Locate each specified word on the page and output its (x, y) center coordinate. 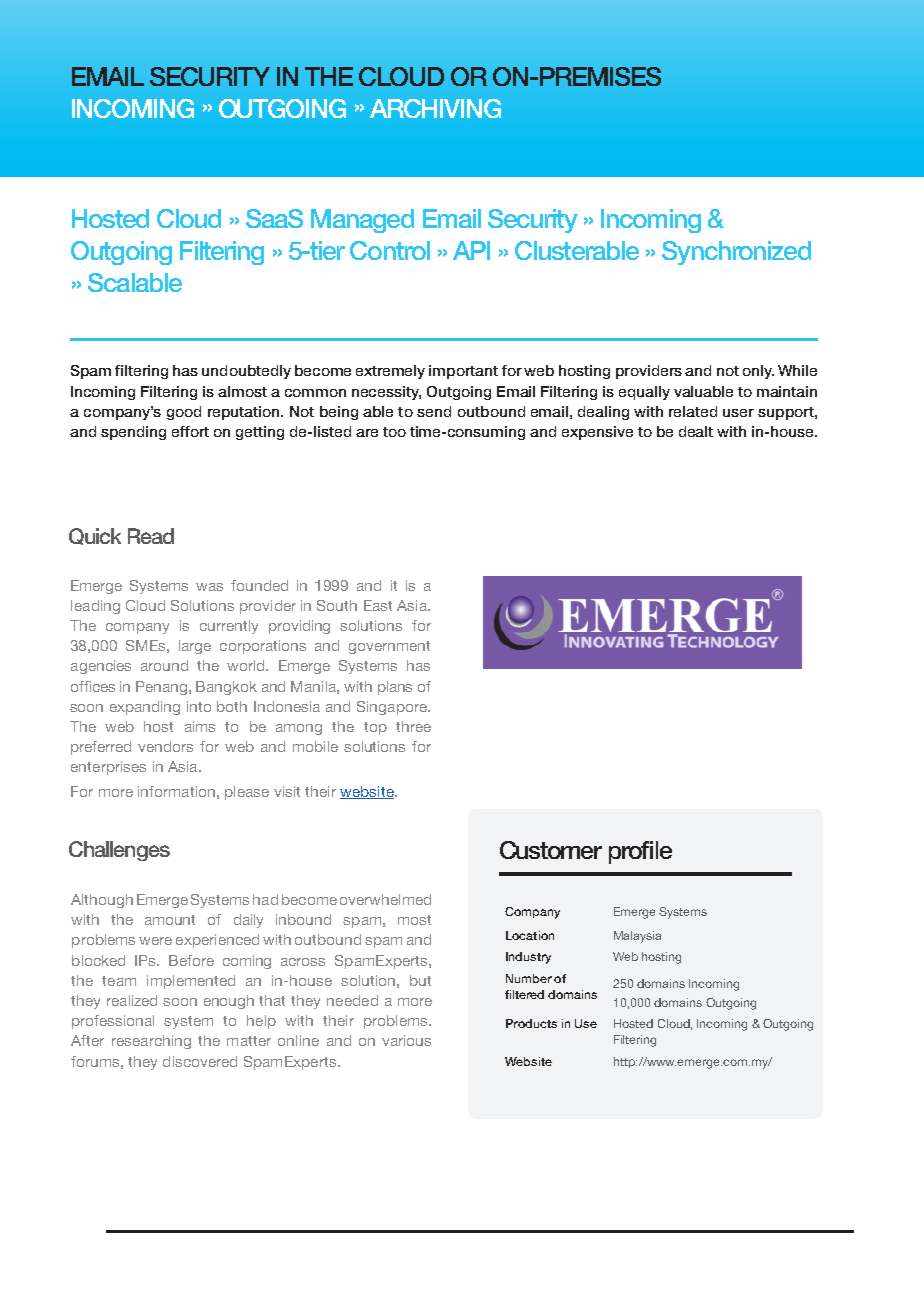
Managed (362, 221)
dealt (696, 431)
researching (151, 1042)
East (378, 605)
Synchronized (736, 253)
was (209, 587)
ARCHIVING (435, 108)
